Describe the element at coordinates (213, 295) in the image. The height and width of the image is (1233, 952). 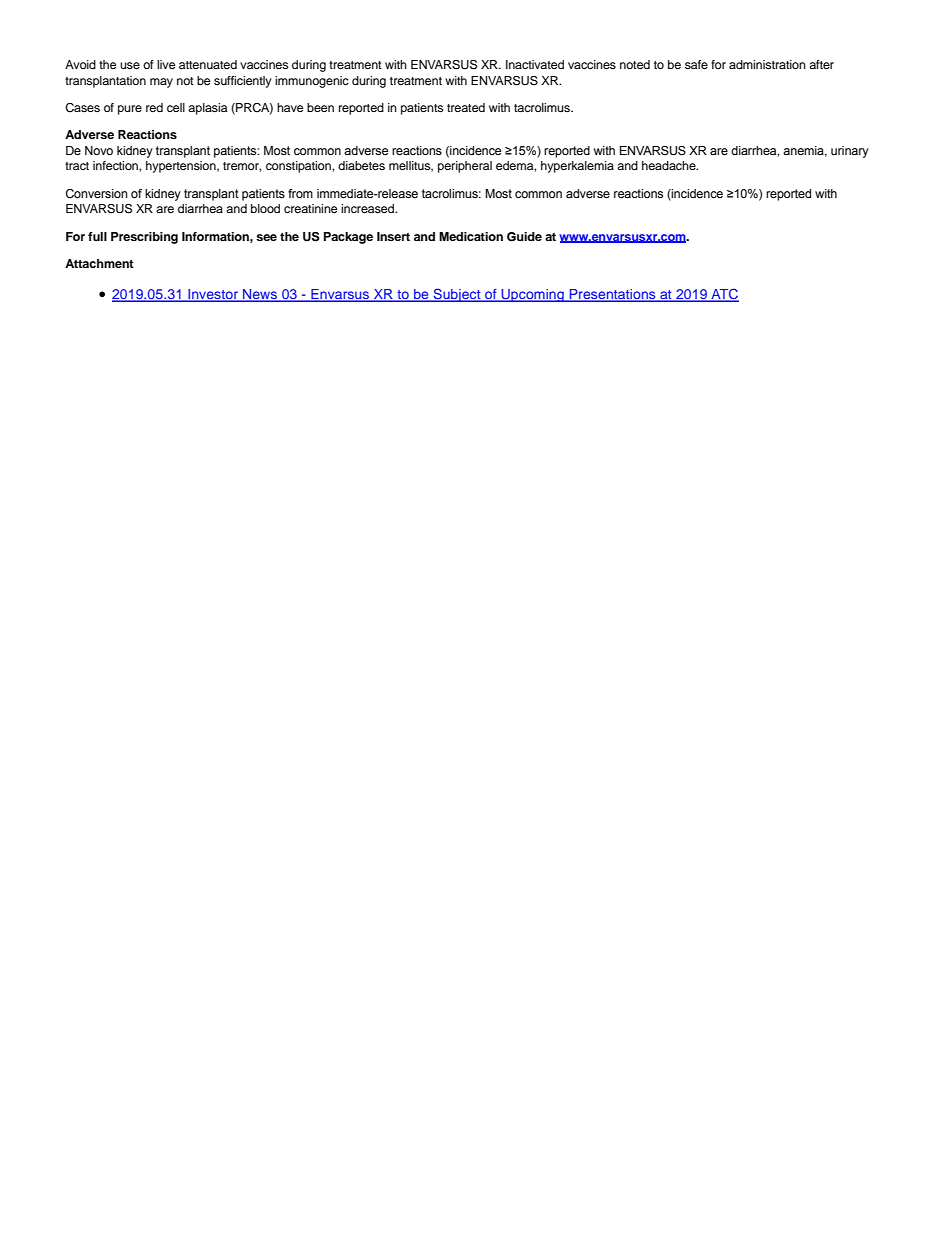
I see `Investor` at that location.
